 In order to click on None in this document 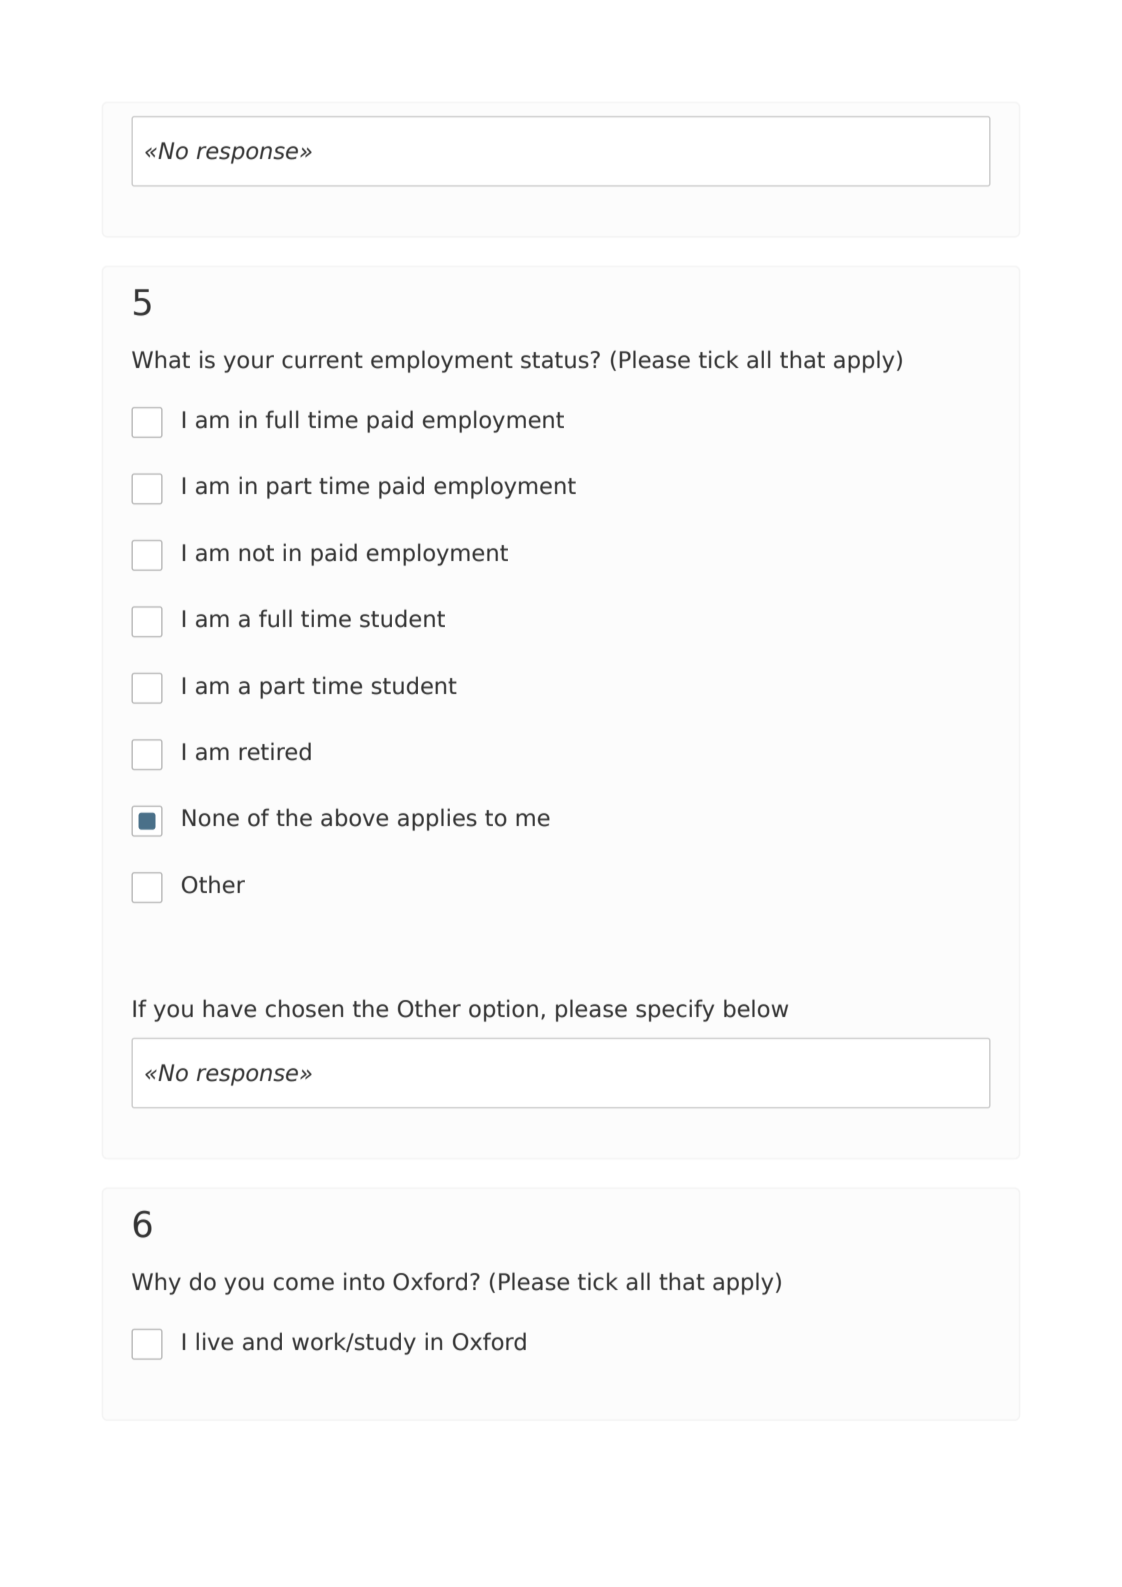, I will do `click(211, 818)`.
